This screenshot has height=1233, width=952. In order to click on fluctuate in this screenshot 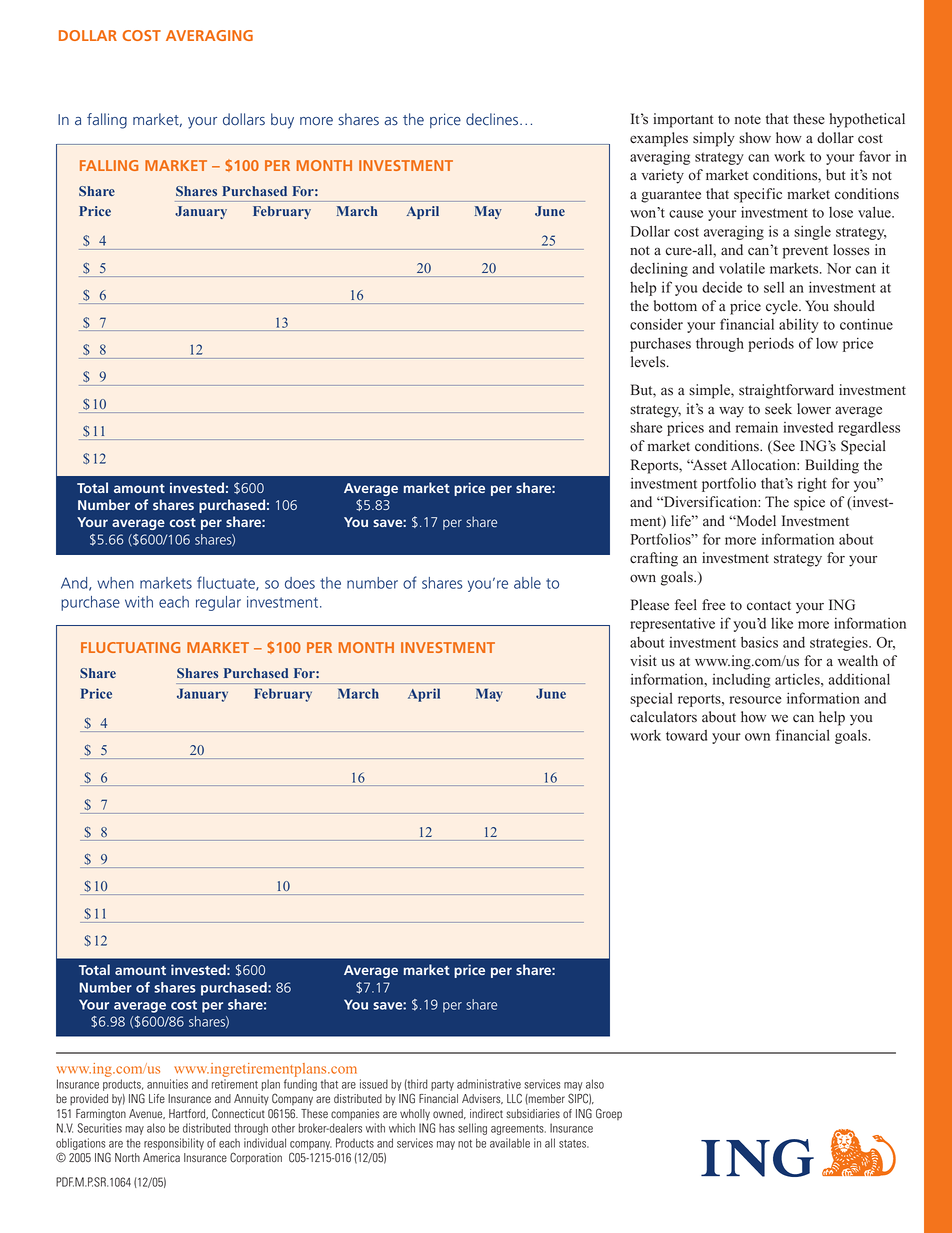, I will do `click(227, 583)`.
